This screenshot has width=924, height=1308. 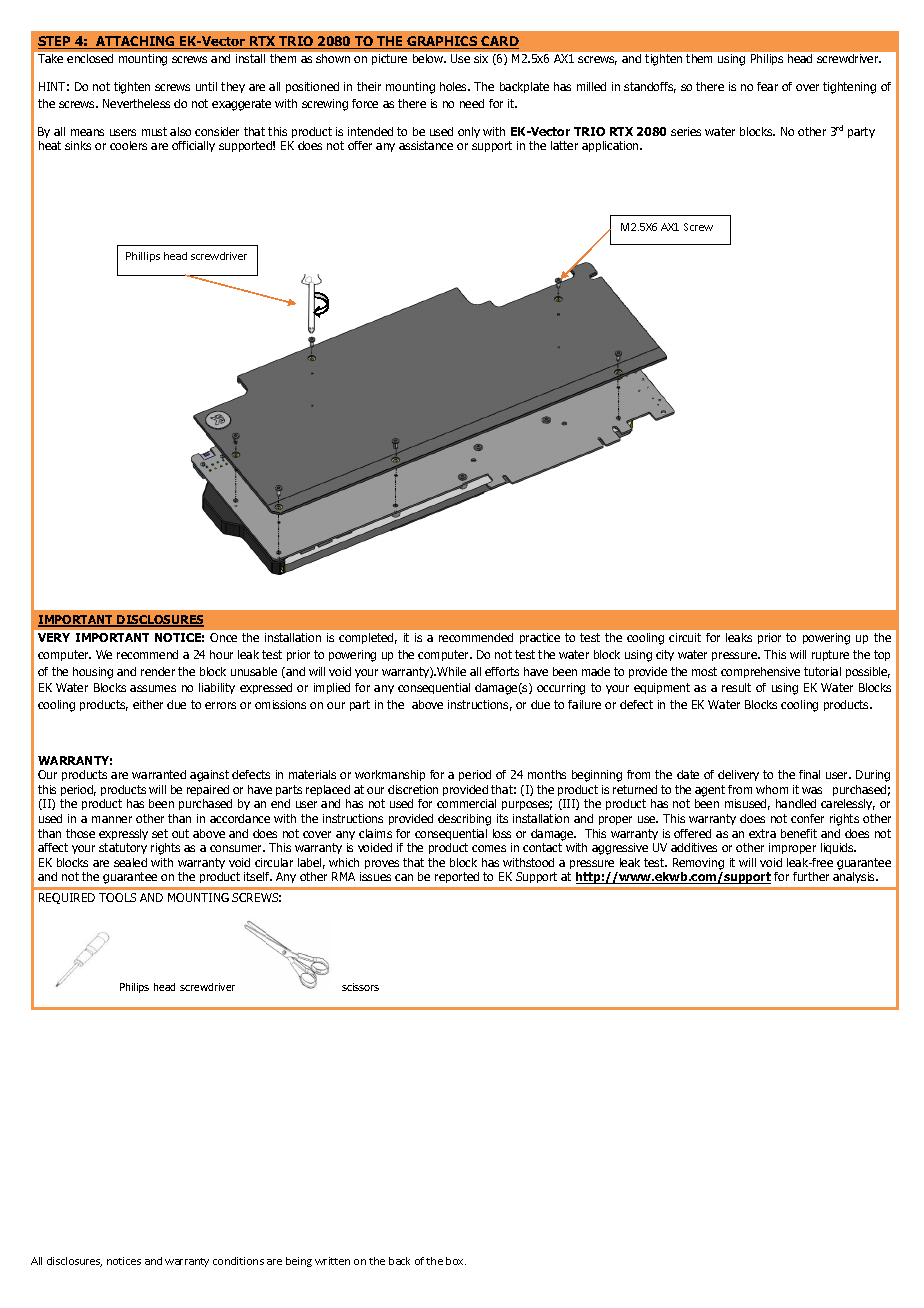 What do you see at coordinates (455, 86) in the screenshot?
I see `holes` at bounding box center [455, 86].
